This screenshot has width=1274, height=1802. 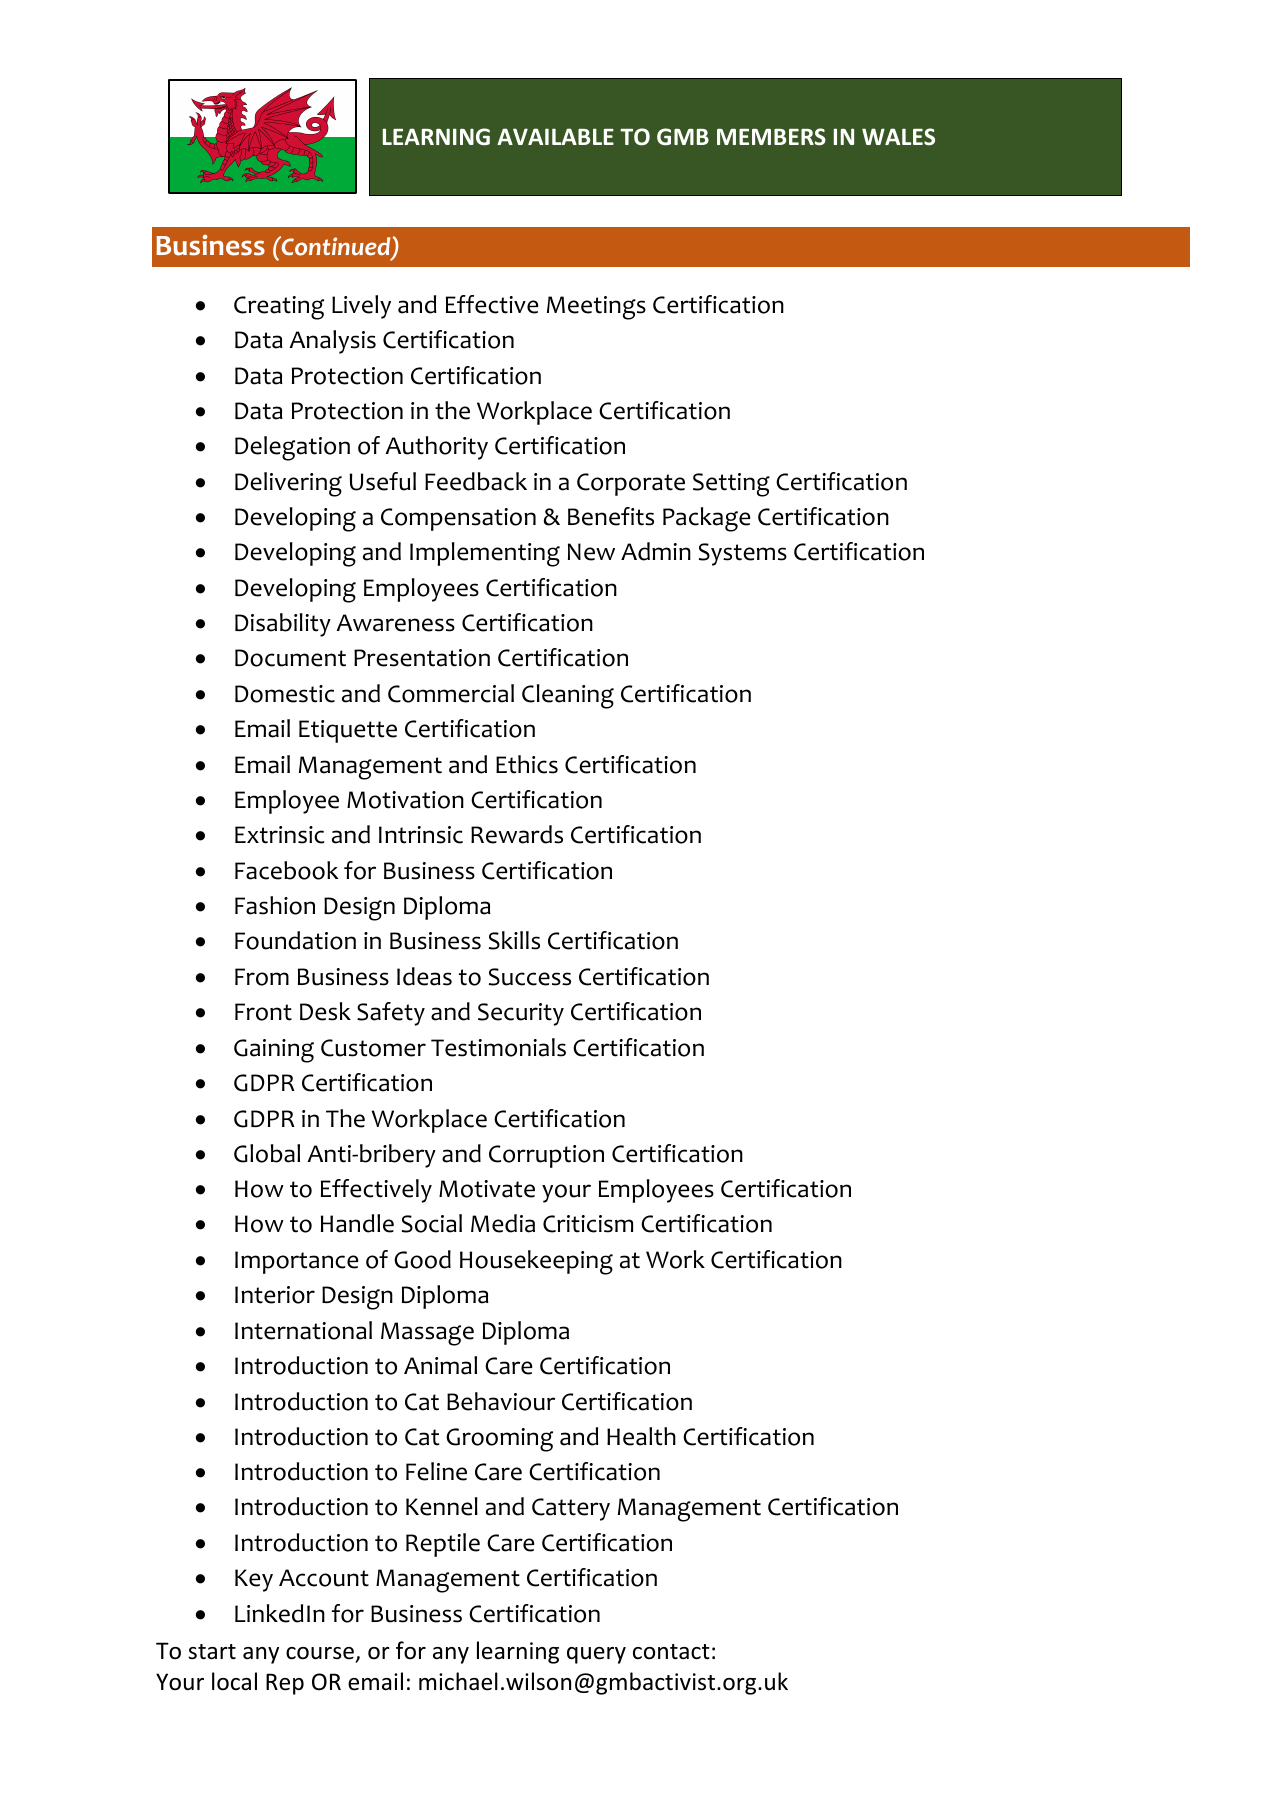 I want to click on course, so click(x=320, y=1653).
